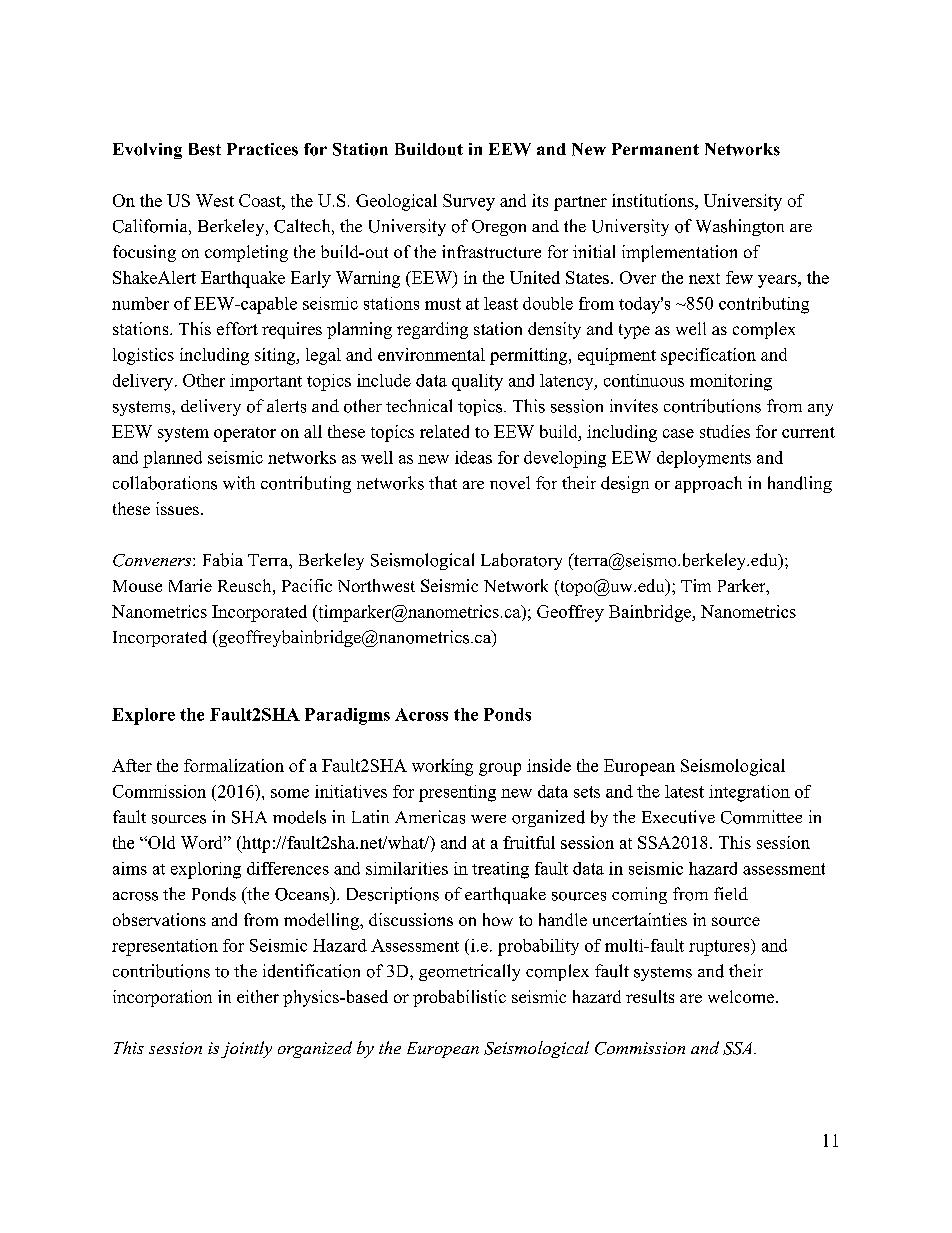  Describe the element at coordinates (266, 382) in the screenshot. I see `important` at that location.
